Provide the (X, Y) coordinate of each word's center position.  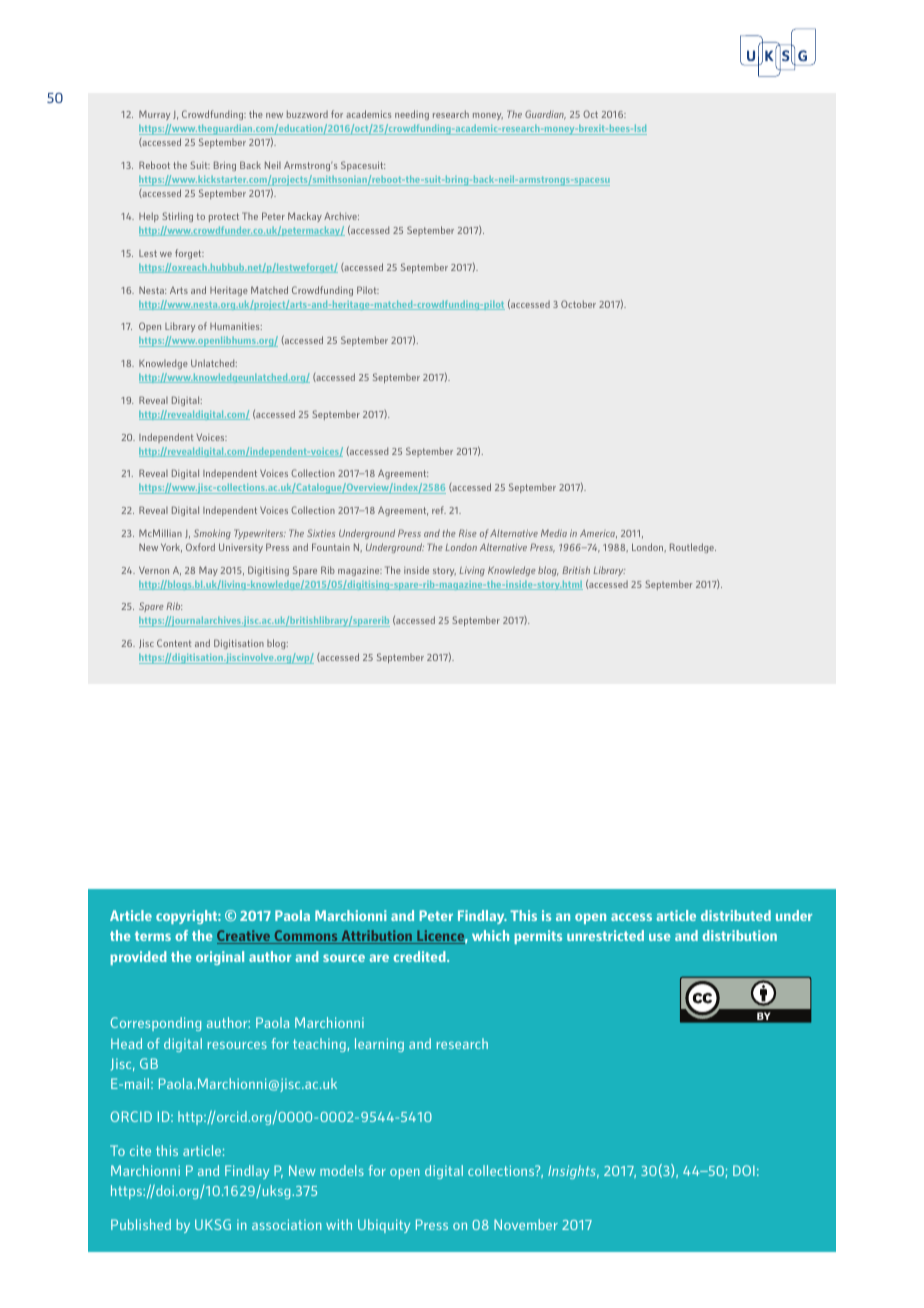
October (578, 304)
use (659, 937)
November (526, 1224)
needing (412, 115)
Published (141, 1224)
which (490, 935)
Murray (154, 115)
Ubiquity (384, 1226)
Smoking (212, 534)
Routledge (693, 548)
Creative (244, 937)
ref (439, 510)
